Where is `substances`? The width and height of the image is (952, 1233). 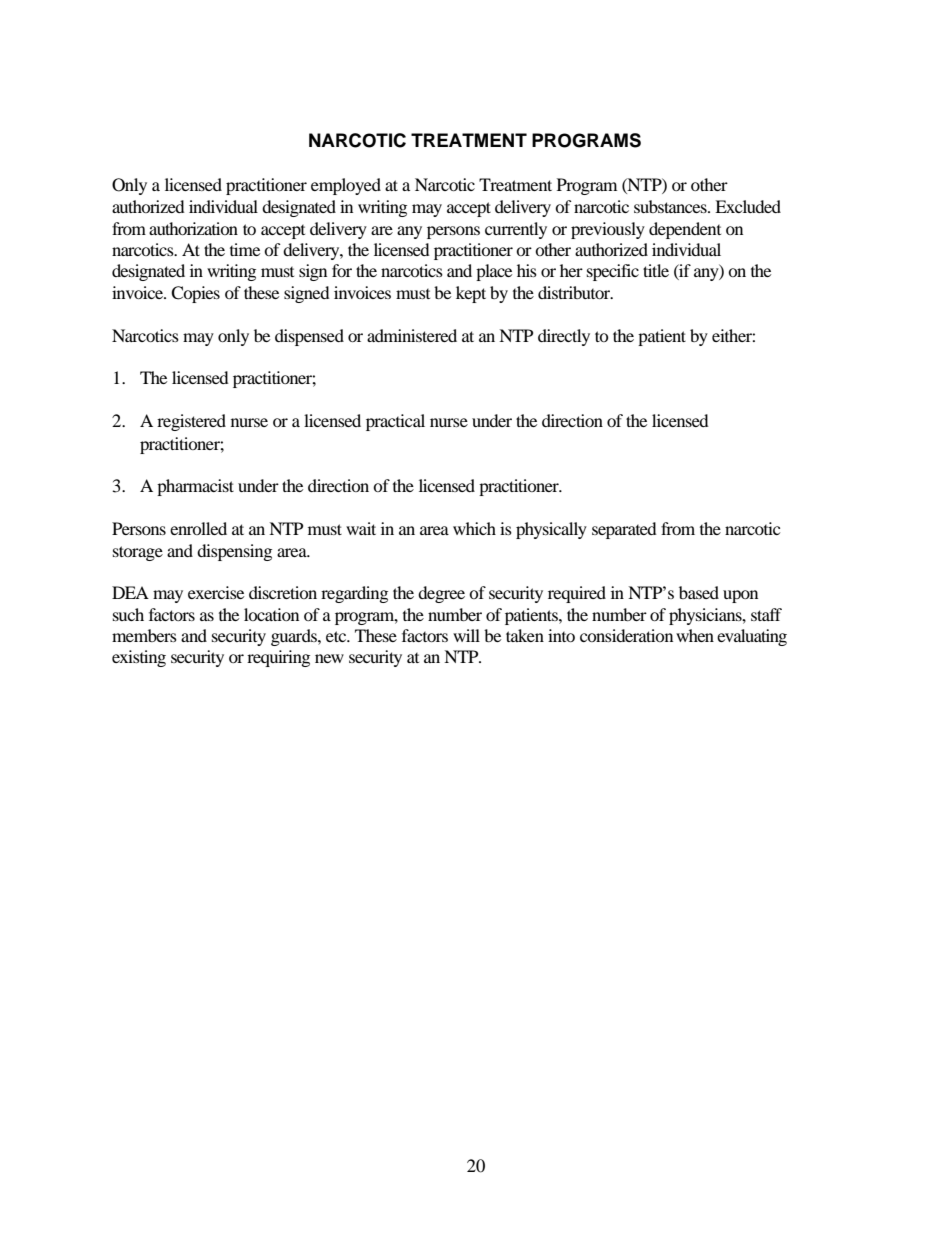 substances is located at coordinates (671, 206).
